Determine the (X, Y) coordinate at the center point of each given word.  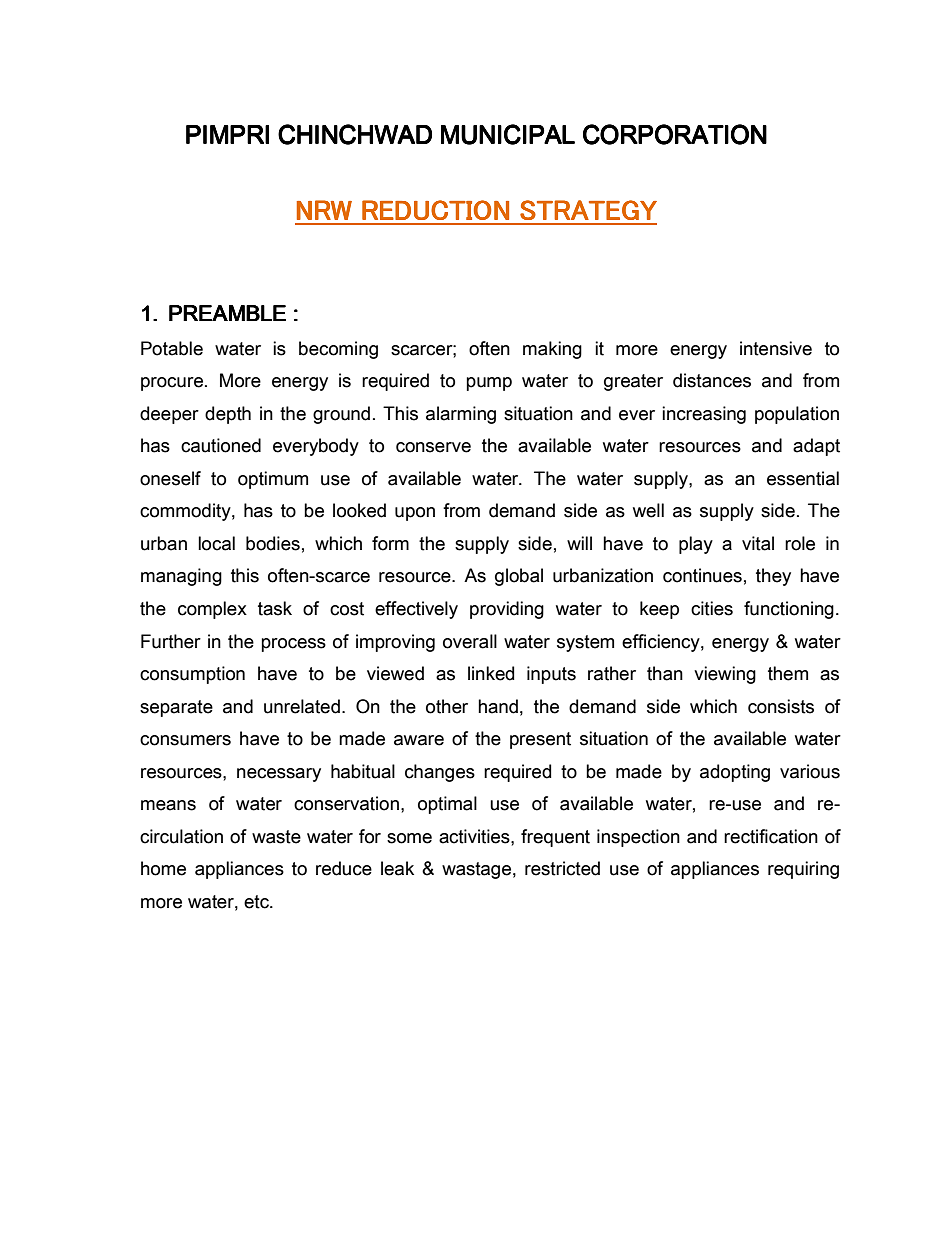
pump (489, 384)
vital (758, 543)
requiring (803, 870)
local (216, 543)
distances (712, 380)
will (579, 543)
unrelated (302, 706)
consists (781, 706)
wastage (476, 870)
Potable (172, 348)
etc (257, 902)
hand (498, 706)
